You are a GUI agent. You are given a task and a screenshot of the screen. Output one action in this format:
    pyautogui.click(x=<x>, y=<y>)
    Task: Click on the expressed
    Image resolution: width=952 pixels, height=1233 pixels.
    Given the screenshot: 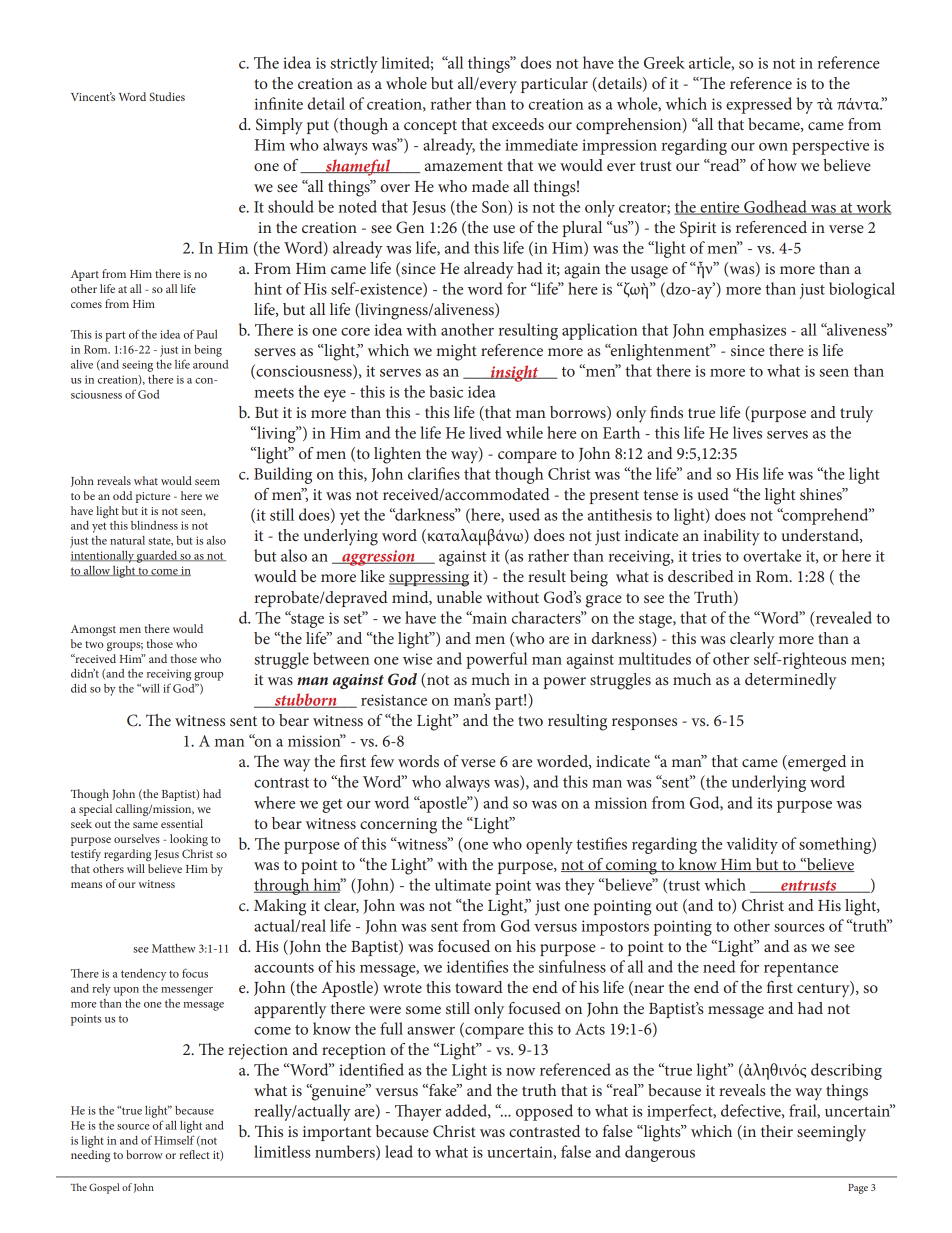 What is the action you would take?
    pyautogui.click(x=759, y=105)
